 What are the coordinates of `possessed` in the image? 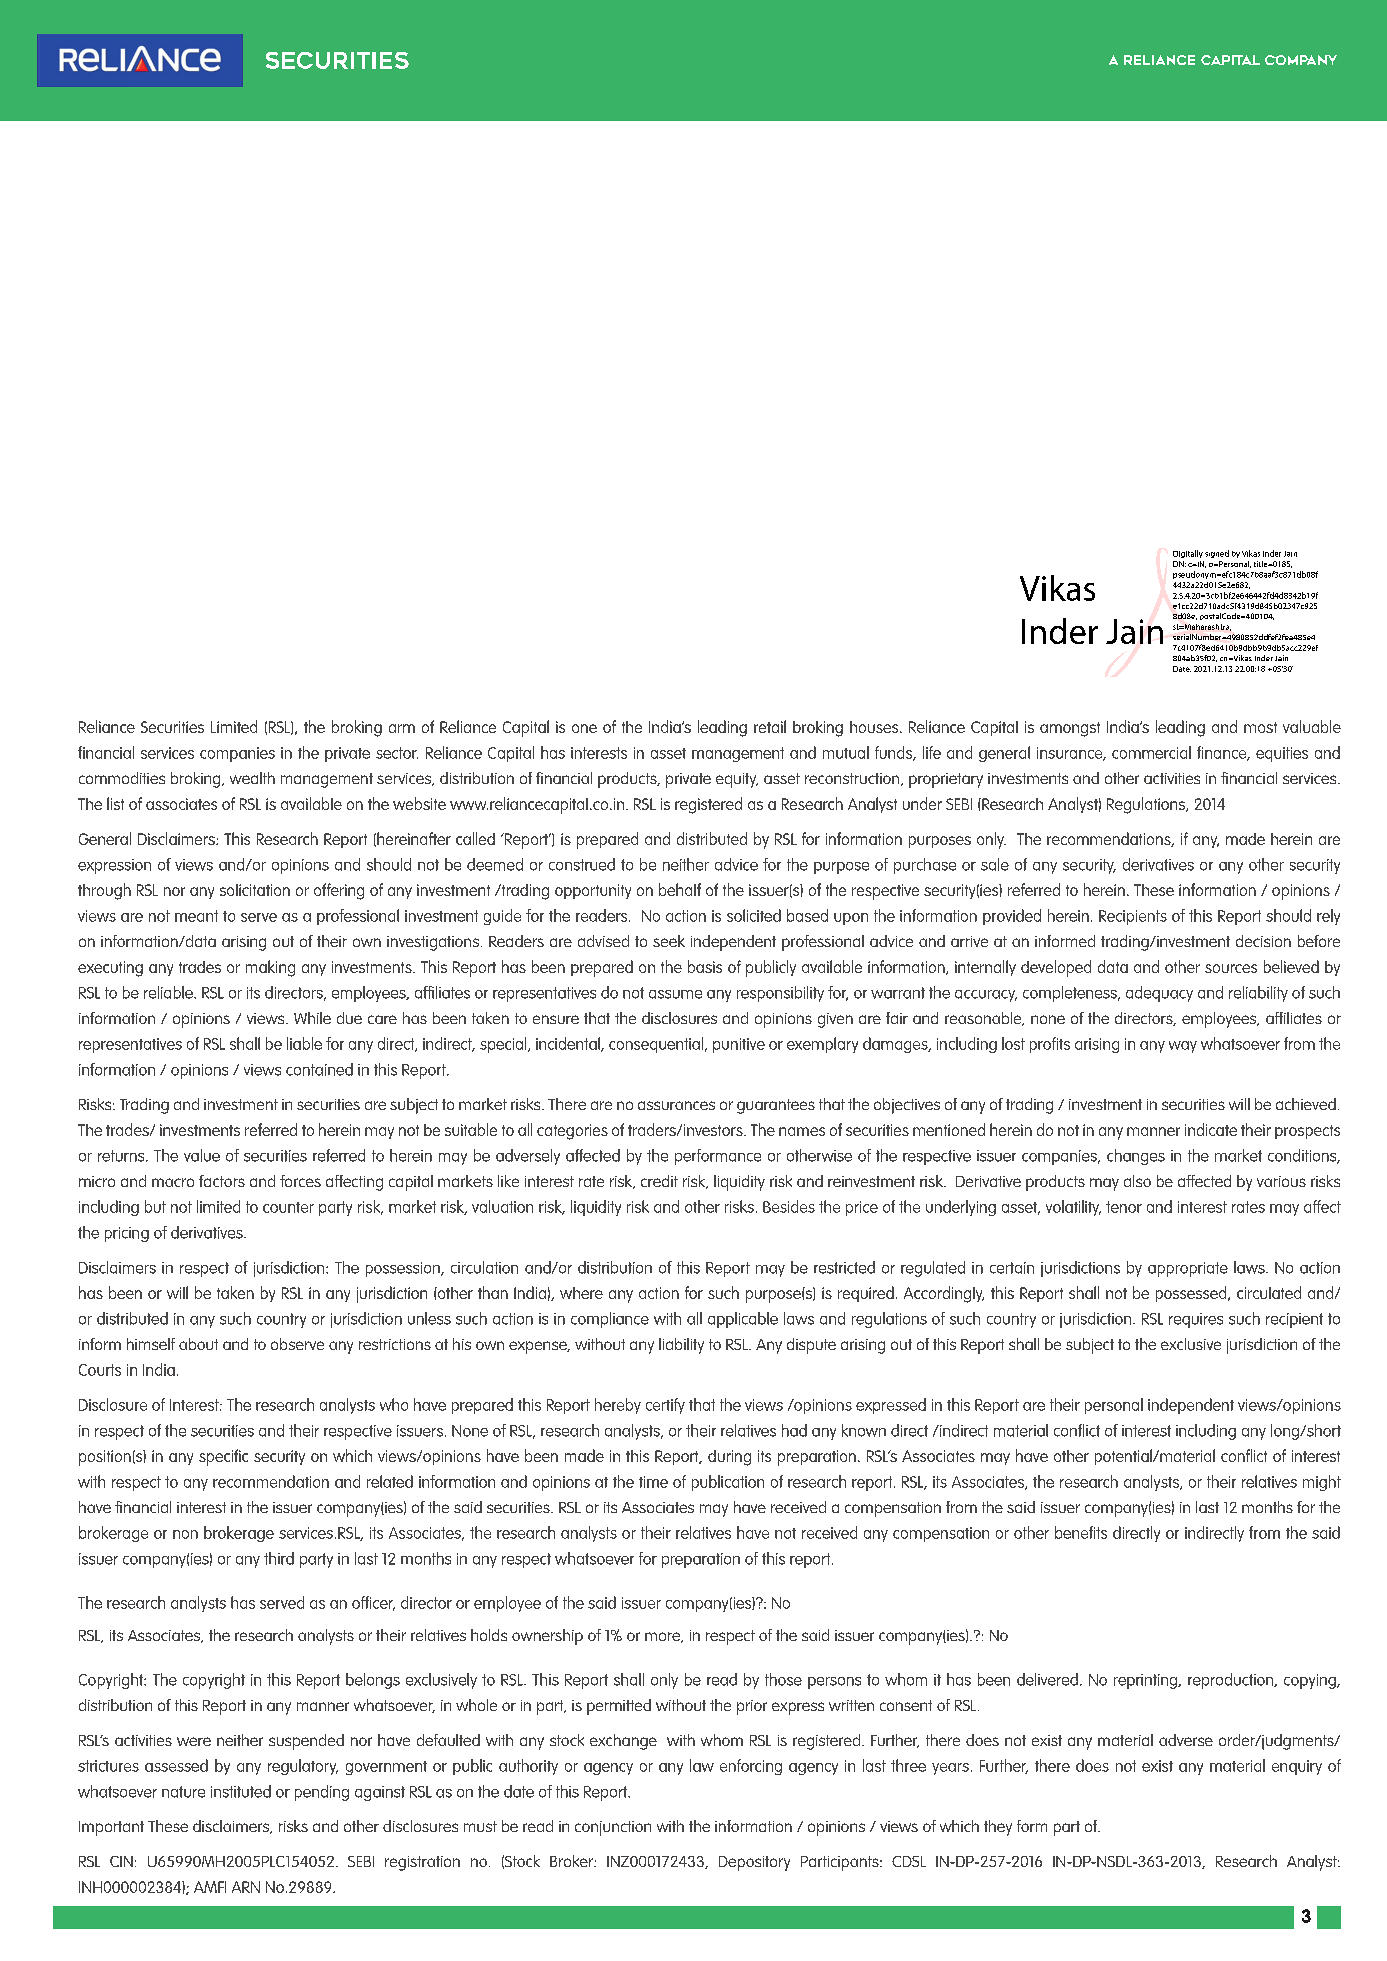 It's located at (1192, 1294).
